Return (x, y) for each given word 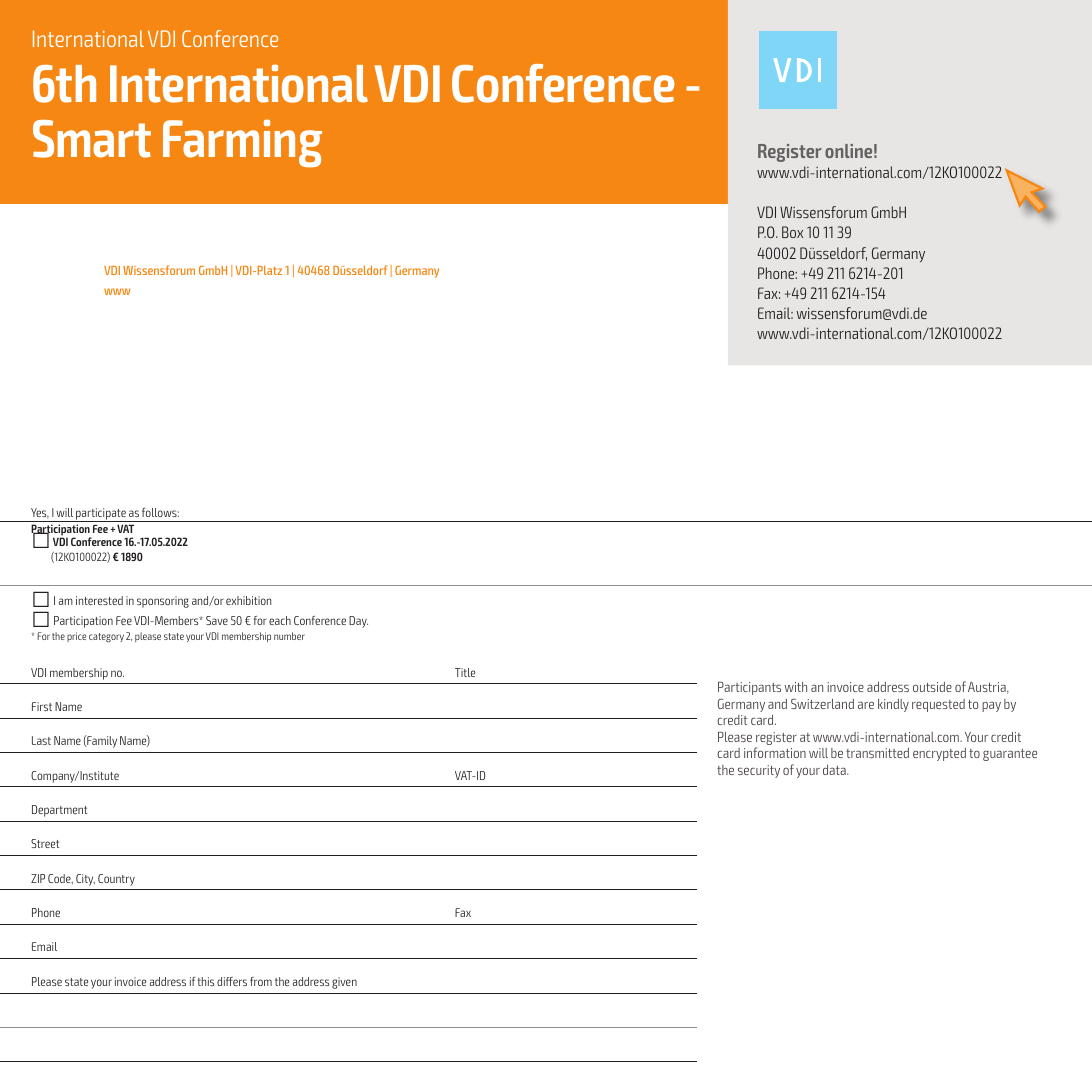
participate (101, 515)
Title (465, 672)
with (795, 687)
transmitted (877, 753)
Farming (242, 144)
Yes (40, 513)
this (206, 981)
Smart (92, 139)
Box (792, 232)
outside (932, 687)
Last (41, 740)
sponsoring (163, 602)
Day (358, 622)
